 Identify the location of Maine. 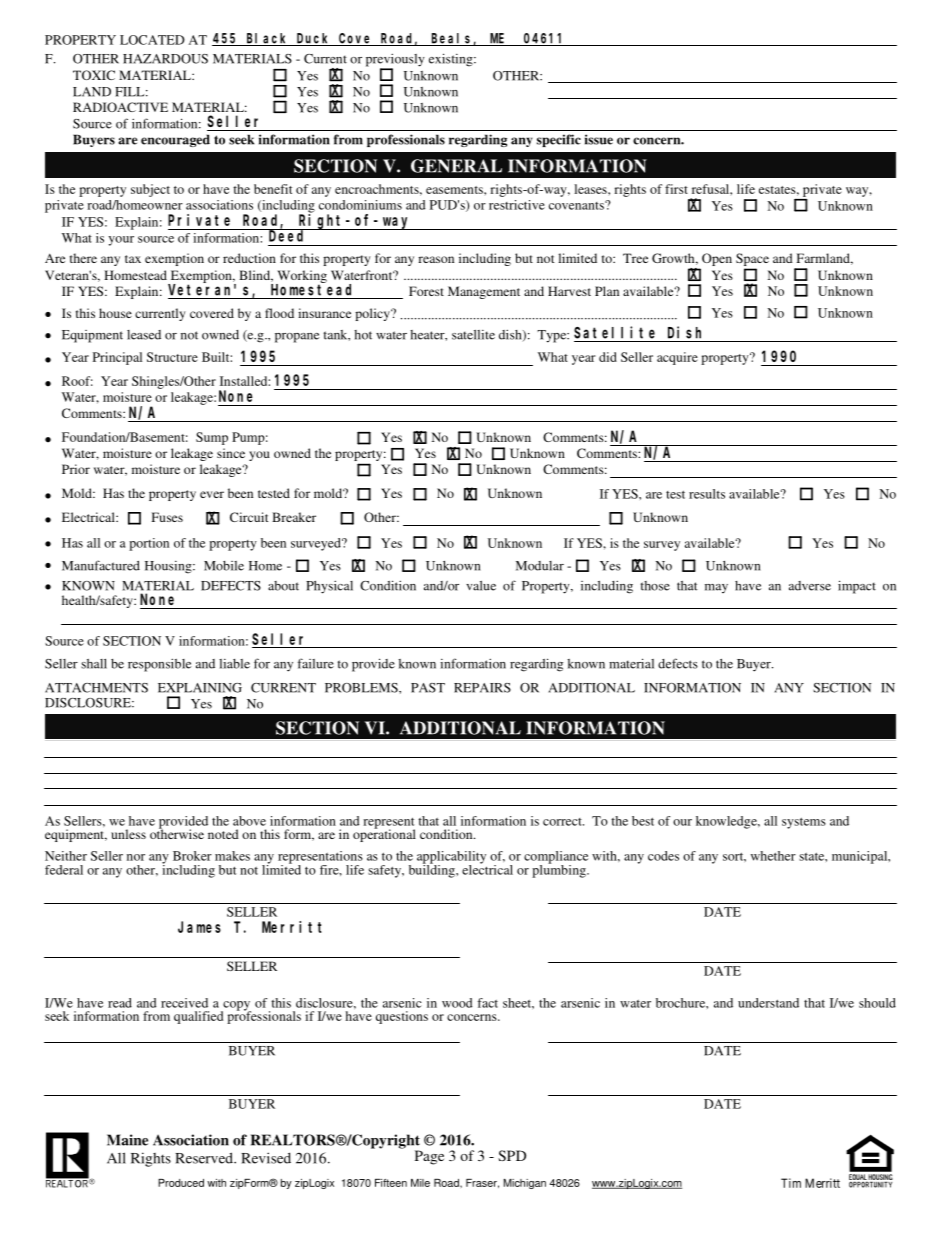
(127, 1140).
